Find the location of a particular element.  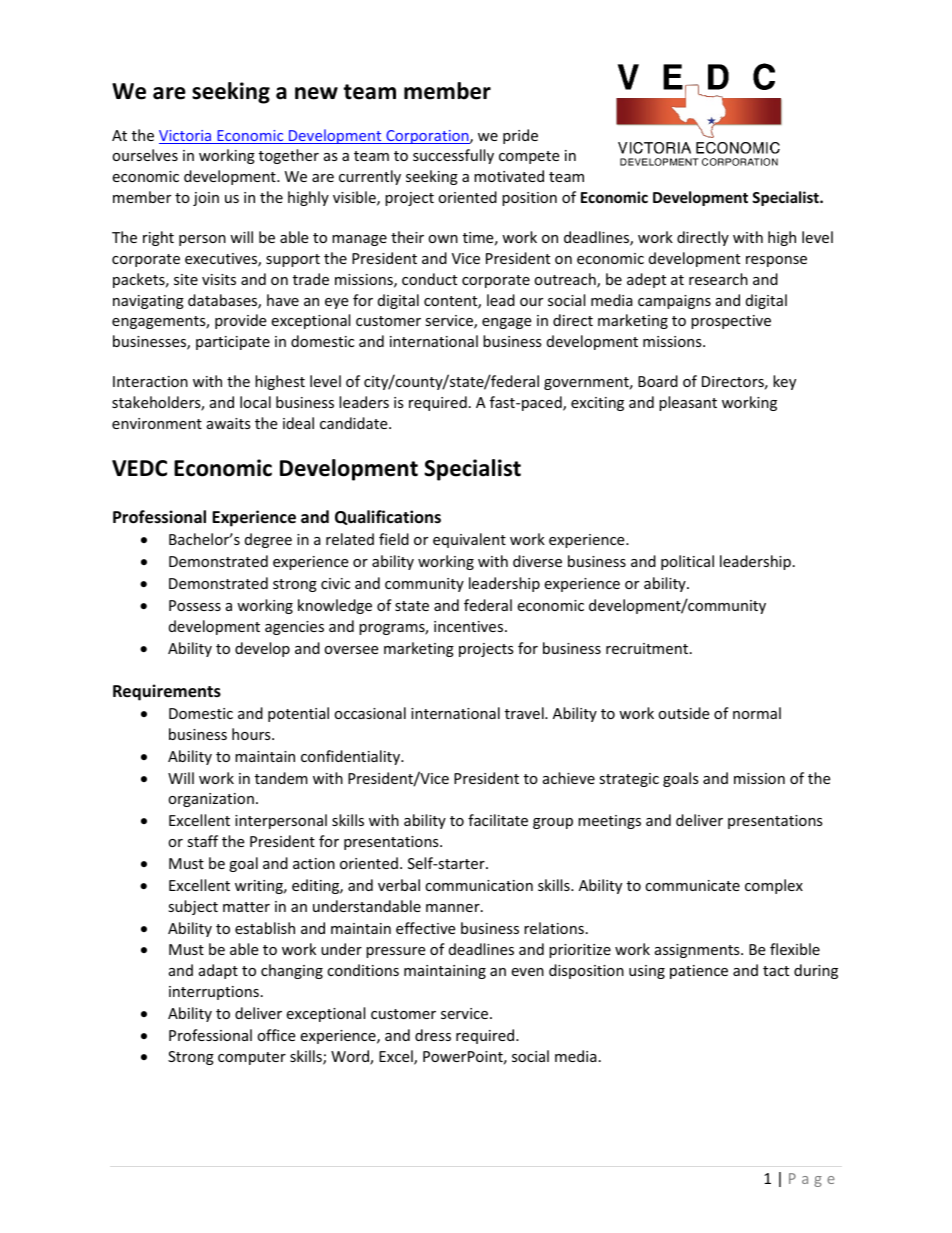

incentives is located at coordinates (470, 626).
